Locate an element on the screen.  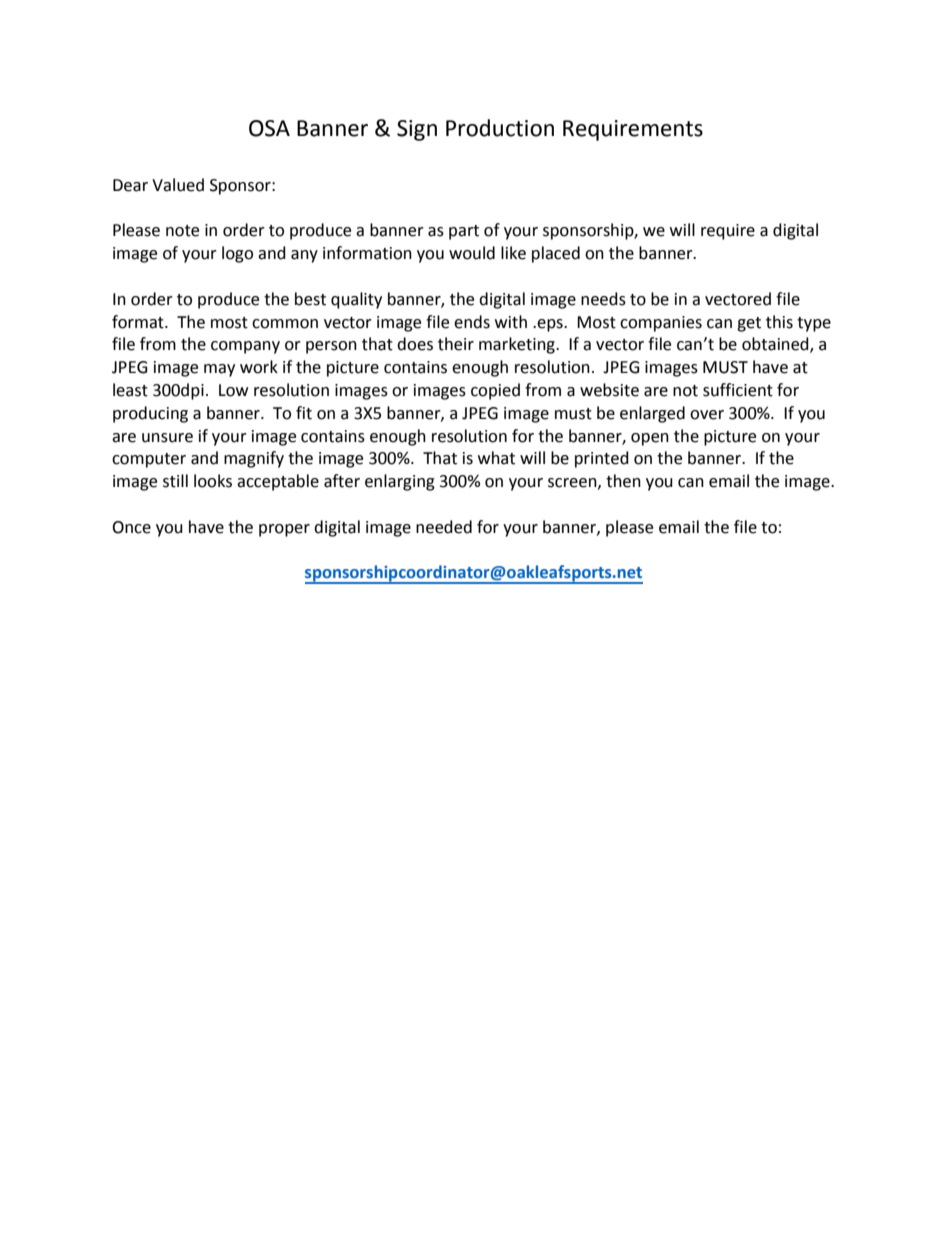
company is located at coordinates (245, 347).
